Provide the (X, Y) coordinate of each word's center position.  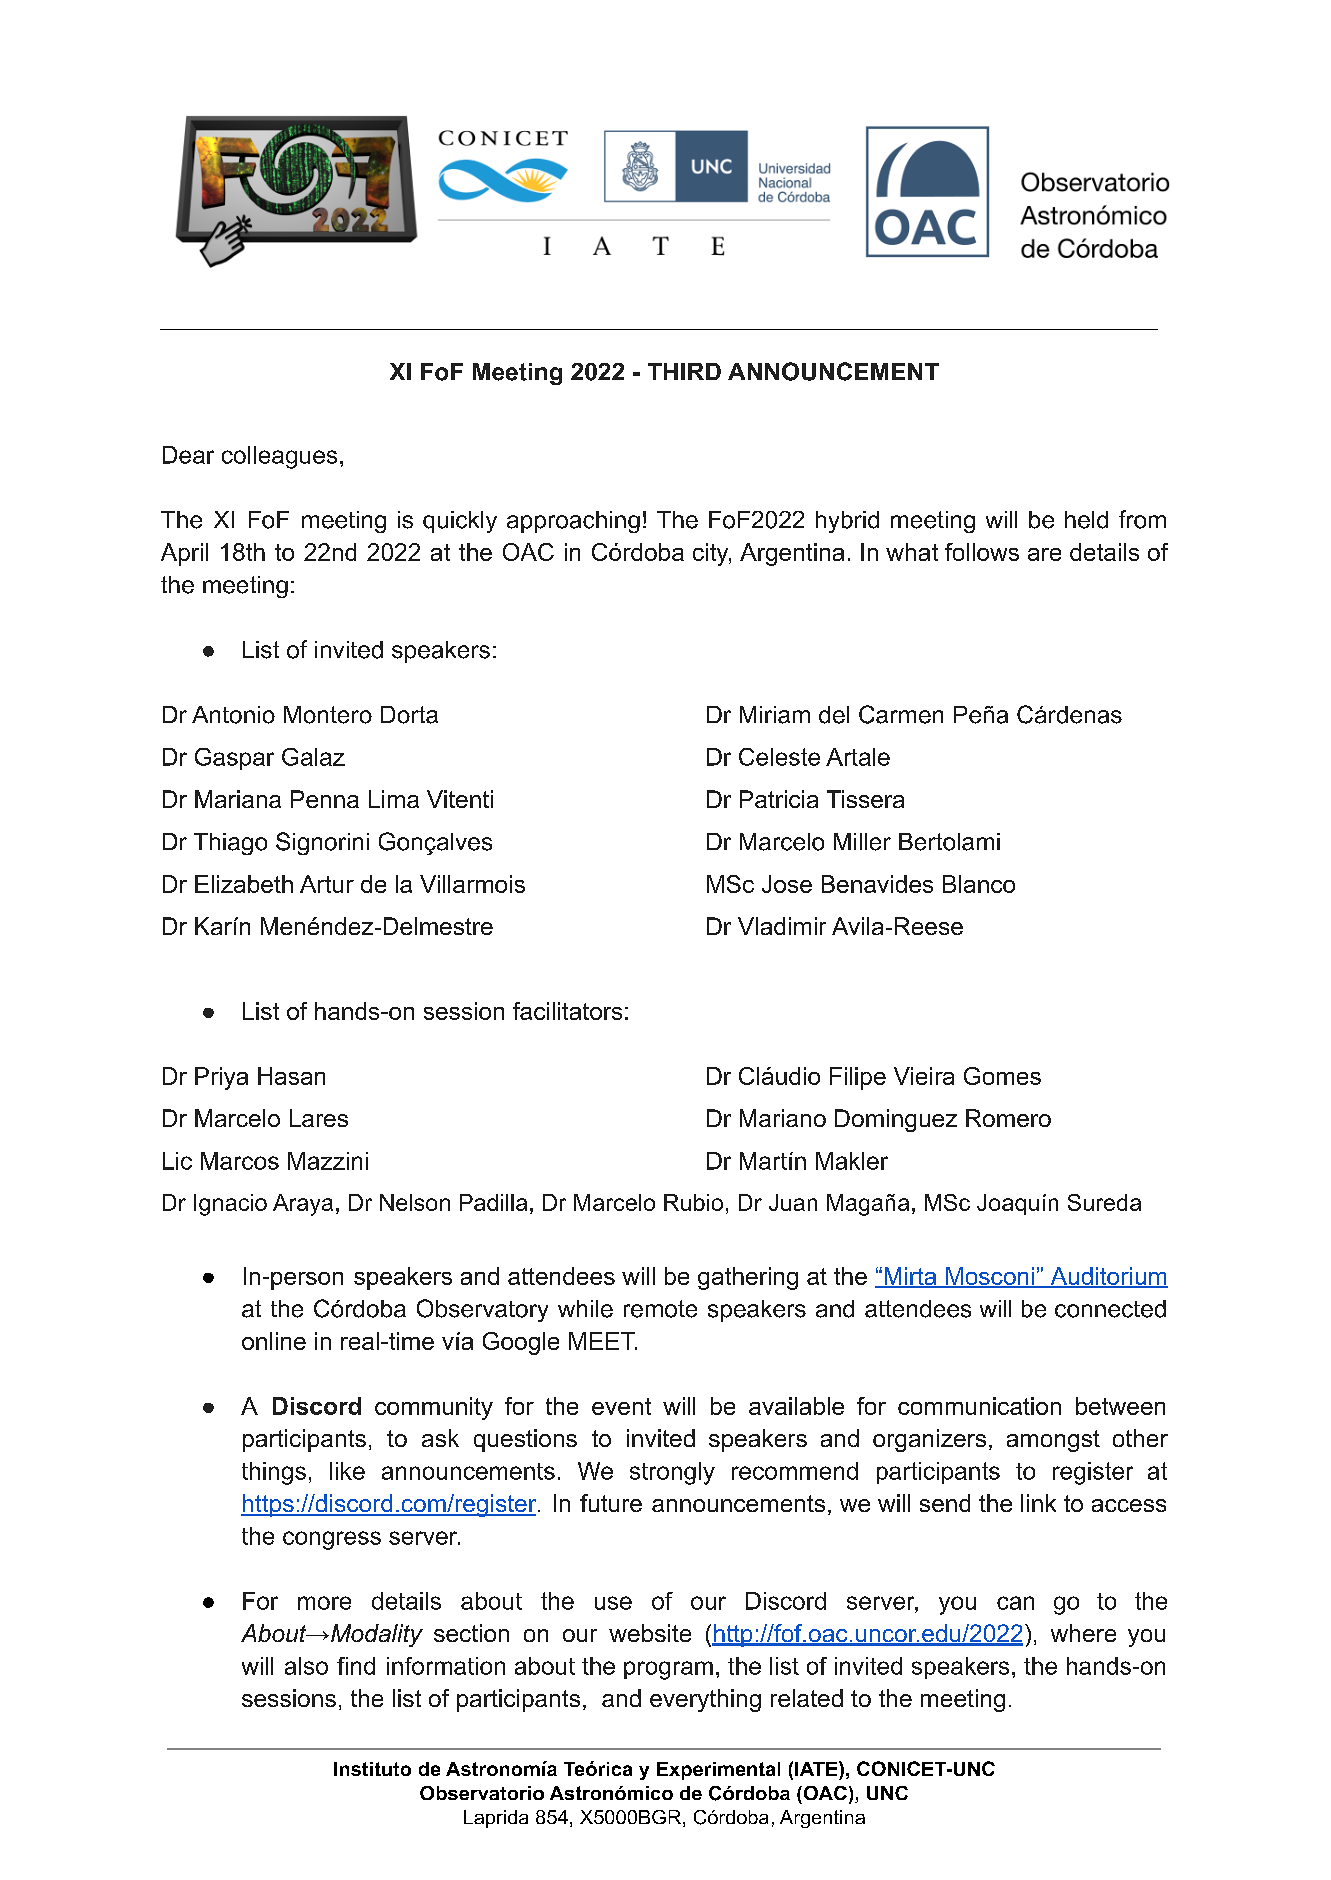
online (274, 1341)
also (306, 1666)
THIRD (684, 371)
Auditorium (1108, 1277)
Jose (787, 884)
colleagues (279, 457)
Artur (327, 884)
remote (660, 1309)
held (1086, 520)
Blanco (979, 884)
